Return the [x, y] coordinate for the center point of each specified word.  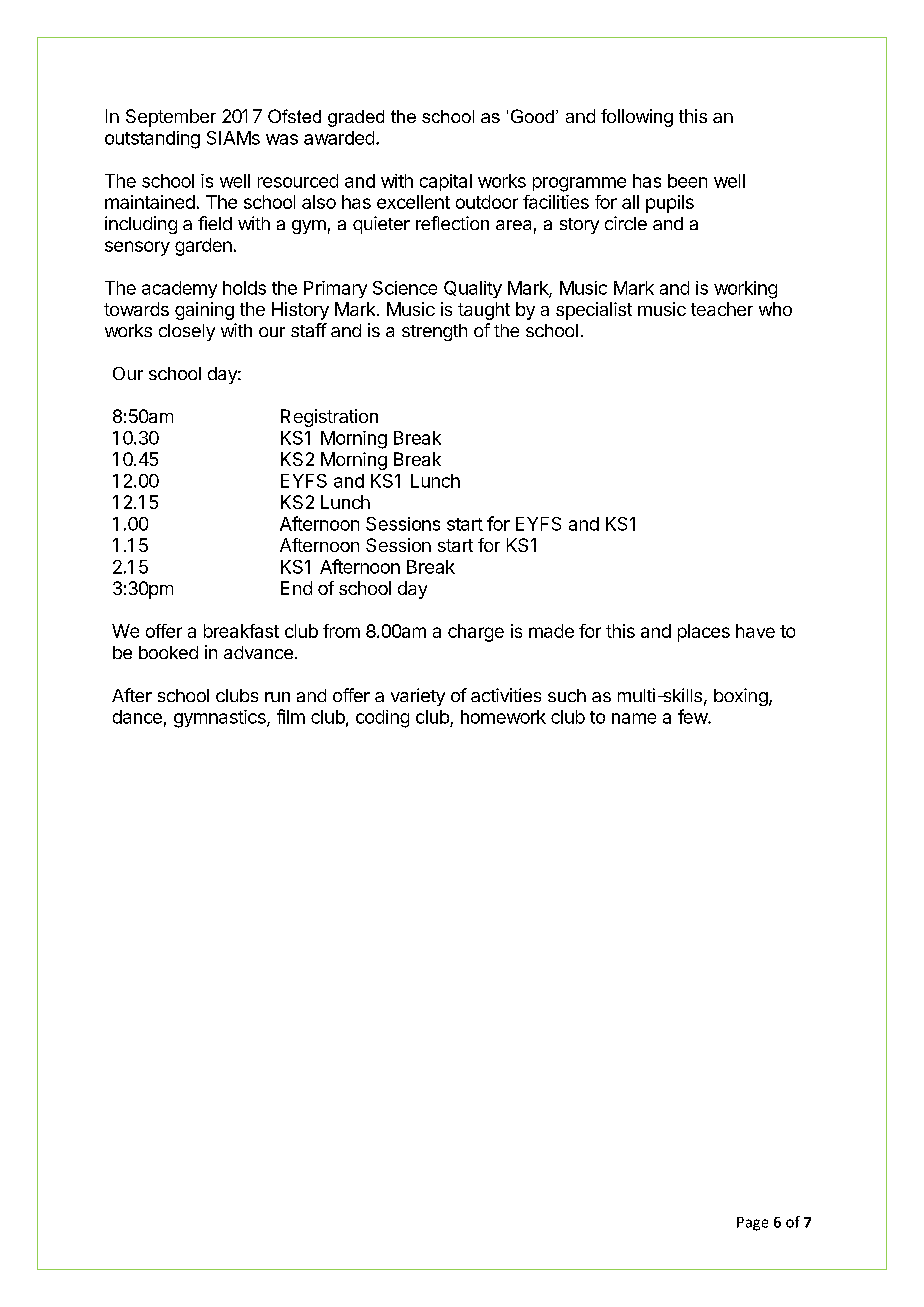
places [704, 633]
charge [476, 633]
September [171, 118]
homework [503, 717]
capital [446, 182]
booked [168, 652]
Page [752, 1224]
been [687, 181]
